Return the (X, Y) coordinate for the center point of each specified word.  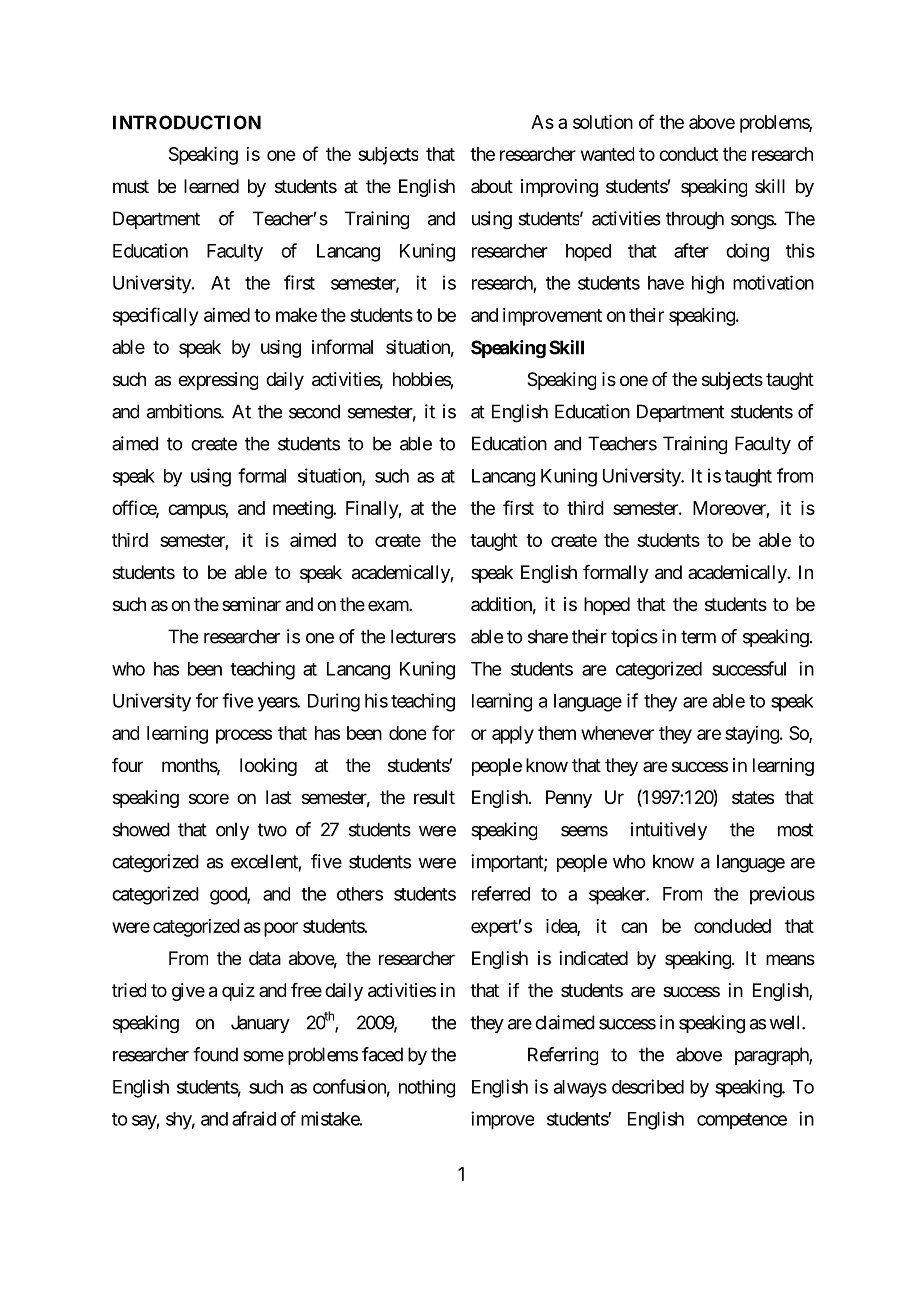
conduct (688, 154)
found (215, 1054)
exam (389, 606)
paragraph (772, 1056)
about (492, 186)
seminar (251, 604)
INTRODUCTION (187, 122)
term (698, 637)
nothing (427, 1088)
